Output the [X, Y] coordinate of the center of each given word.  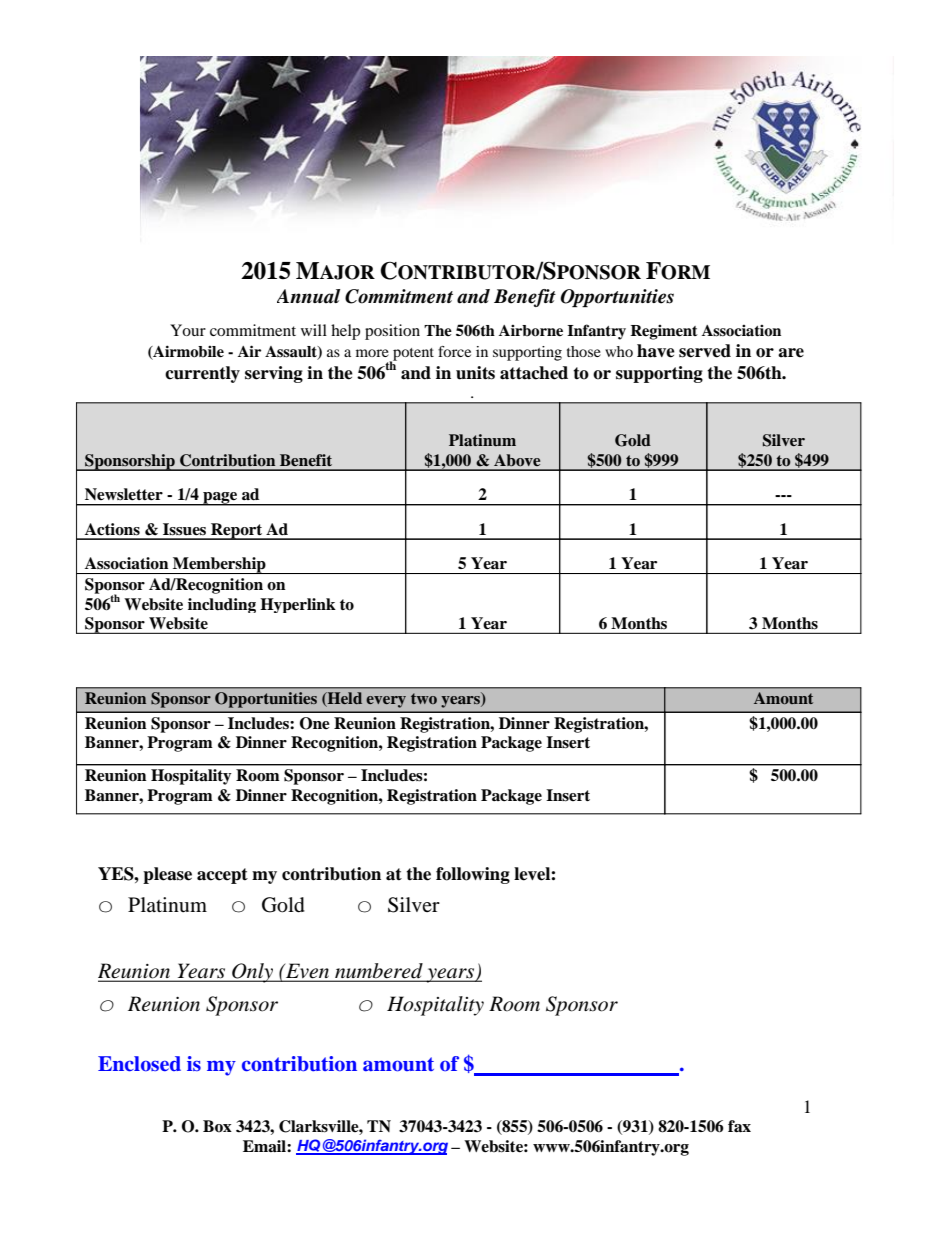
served [705, 351]
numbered [379, 972]
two [424, 698]
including [222, 605]
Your [188, 330]
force [454, 351]
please [167, 875]
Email [265, 1146]
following [473, 875]
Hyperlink [298, 605]
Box [217, 1126]
